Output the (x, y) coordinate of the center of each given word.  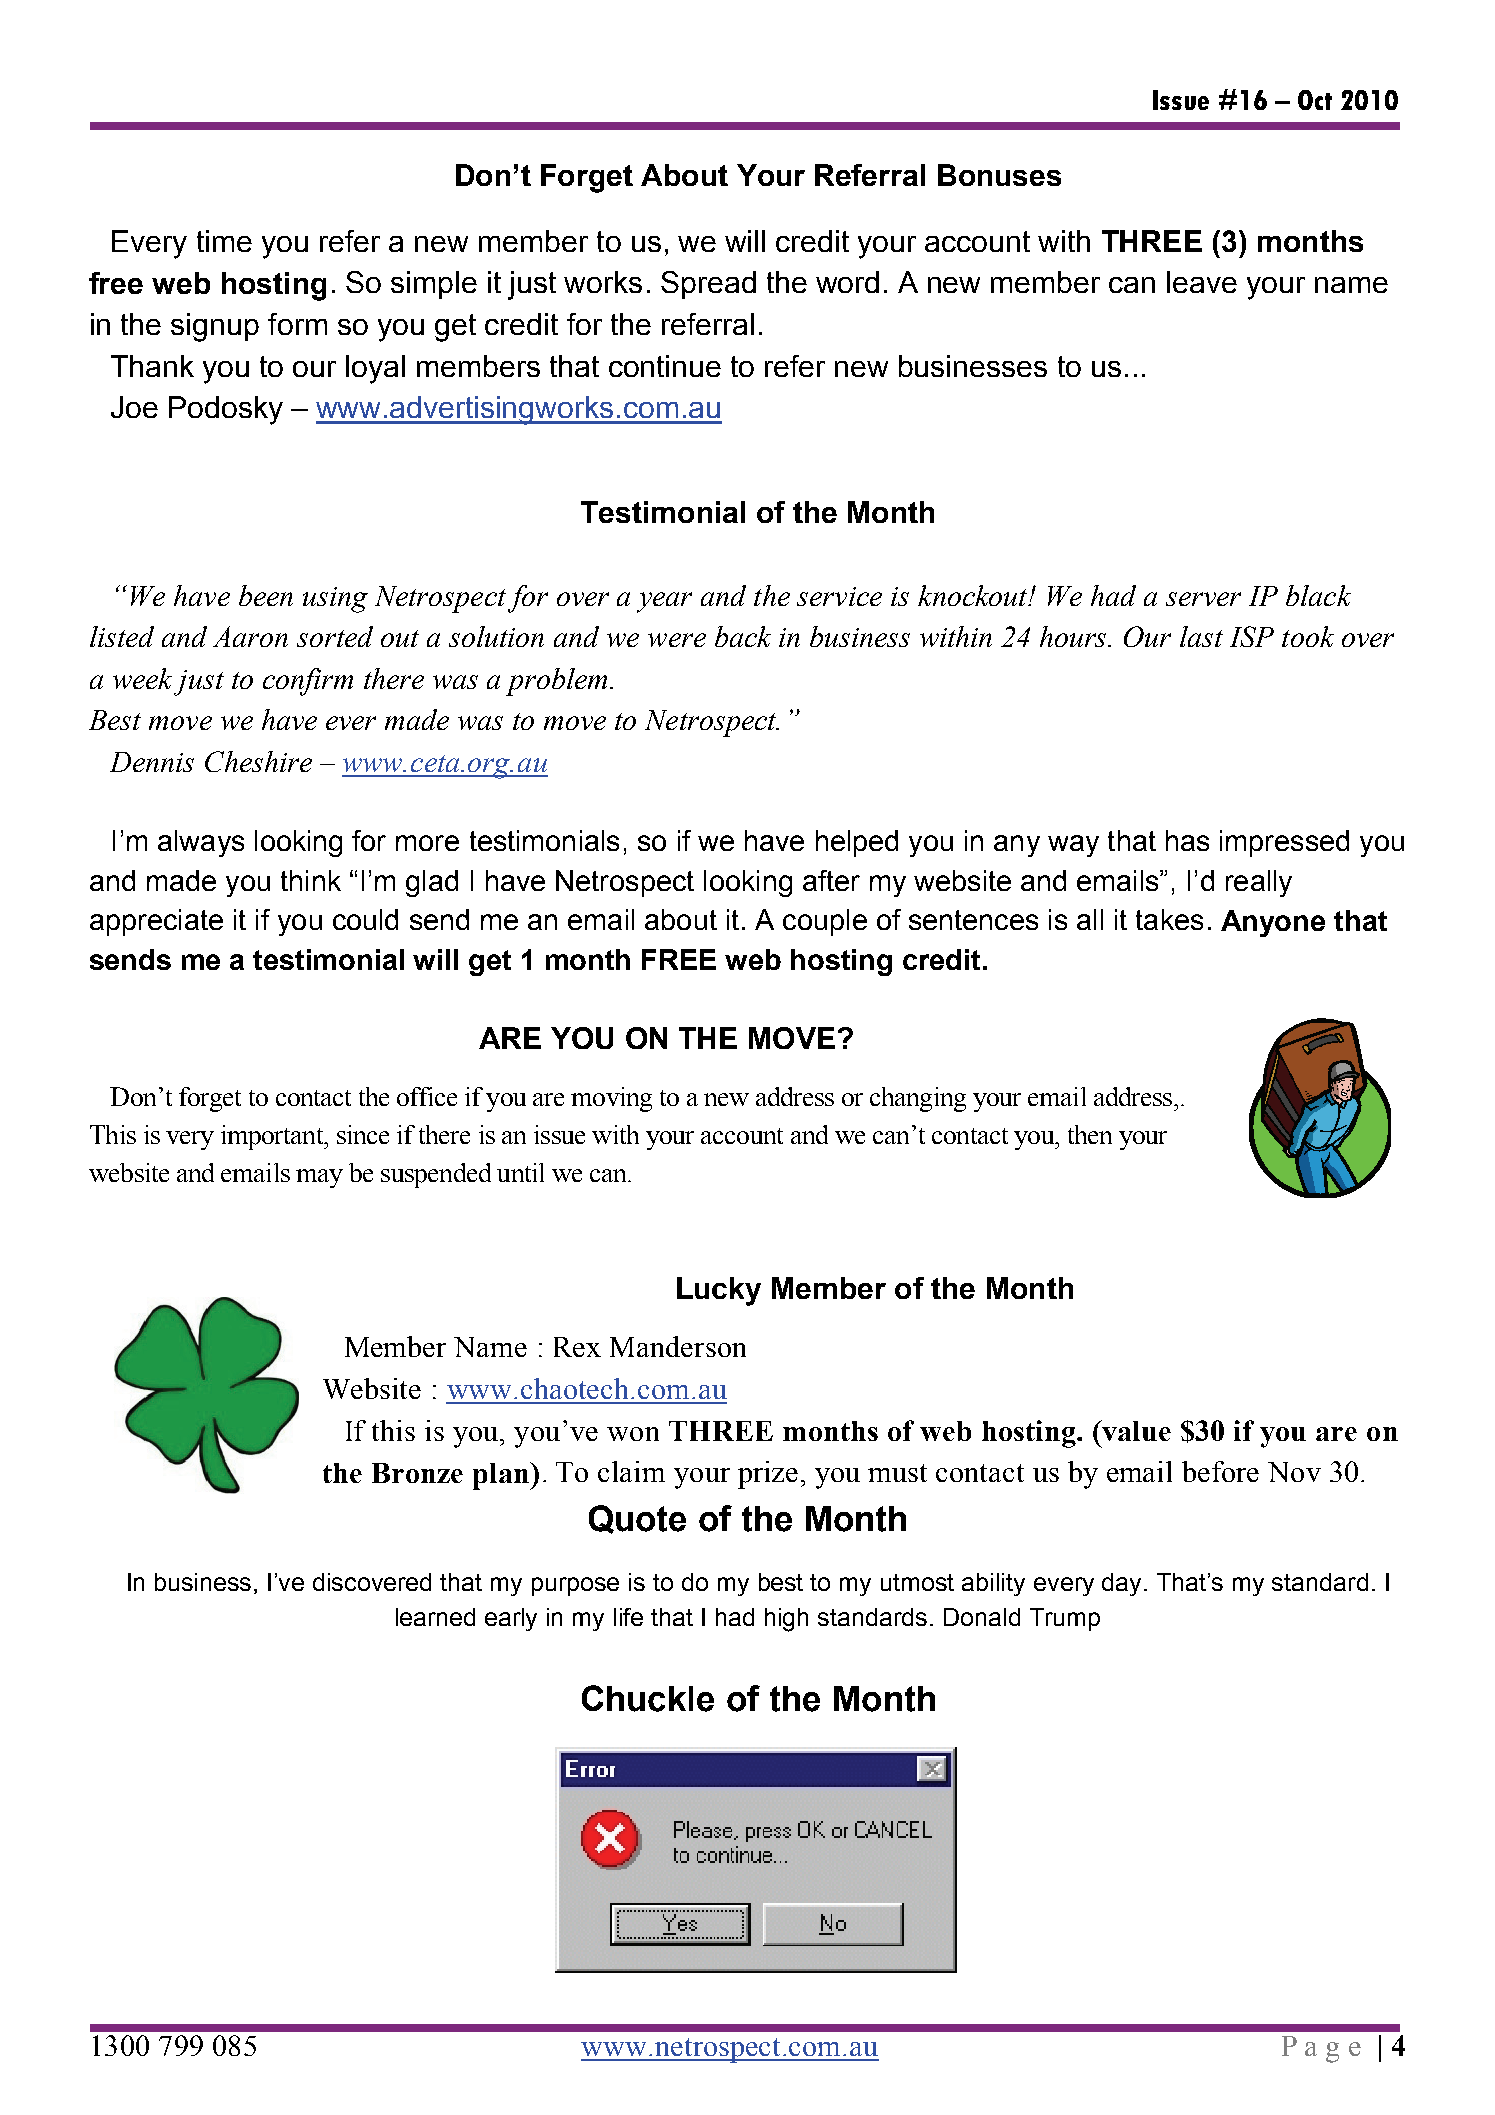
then (1090, 1134)
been (266, 595)
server (1203, 599)
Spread (708, 285)
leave (1202, 282)
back (743, 636)
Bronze (417, 1473)
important (273, 1137)
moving (611, 1099)
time (224, 241)
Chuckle (648, 1698)
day (1123, 1584)
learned (435, 1617)
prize (768, 1475)
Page (1321, 2049)
